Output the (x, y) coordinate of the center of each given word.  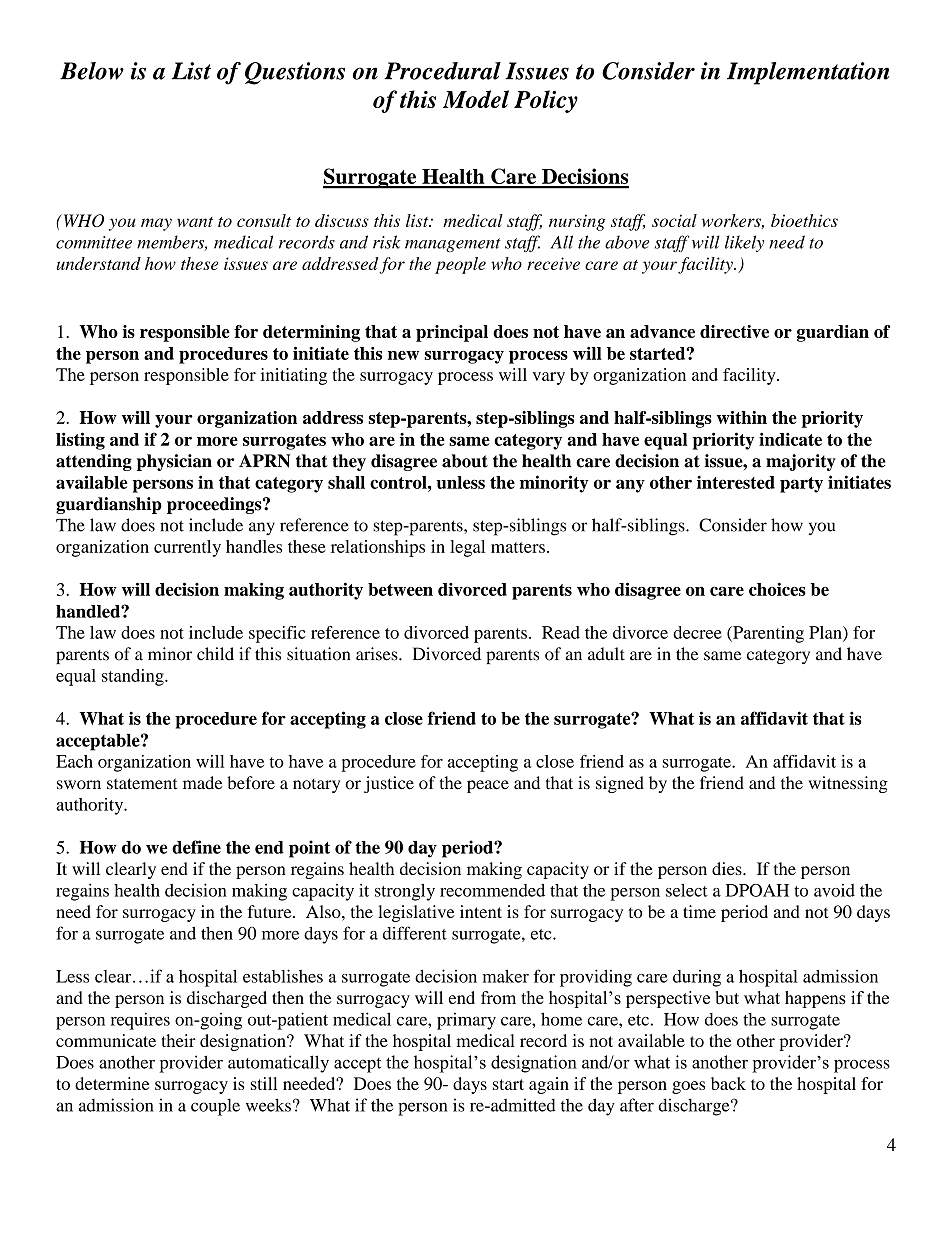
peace (488, 786)
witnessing (848, 784)
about (465, 461)
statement (142, 784)
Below (92, 71)
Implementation (808, 73)
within (742, 417)
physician (174, 462)
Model (476, 99)
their (179, 1040)
